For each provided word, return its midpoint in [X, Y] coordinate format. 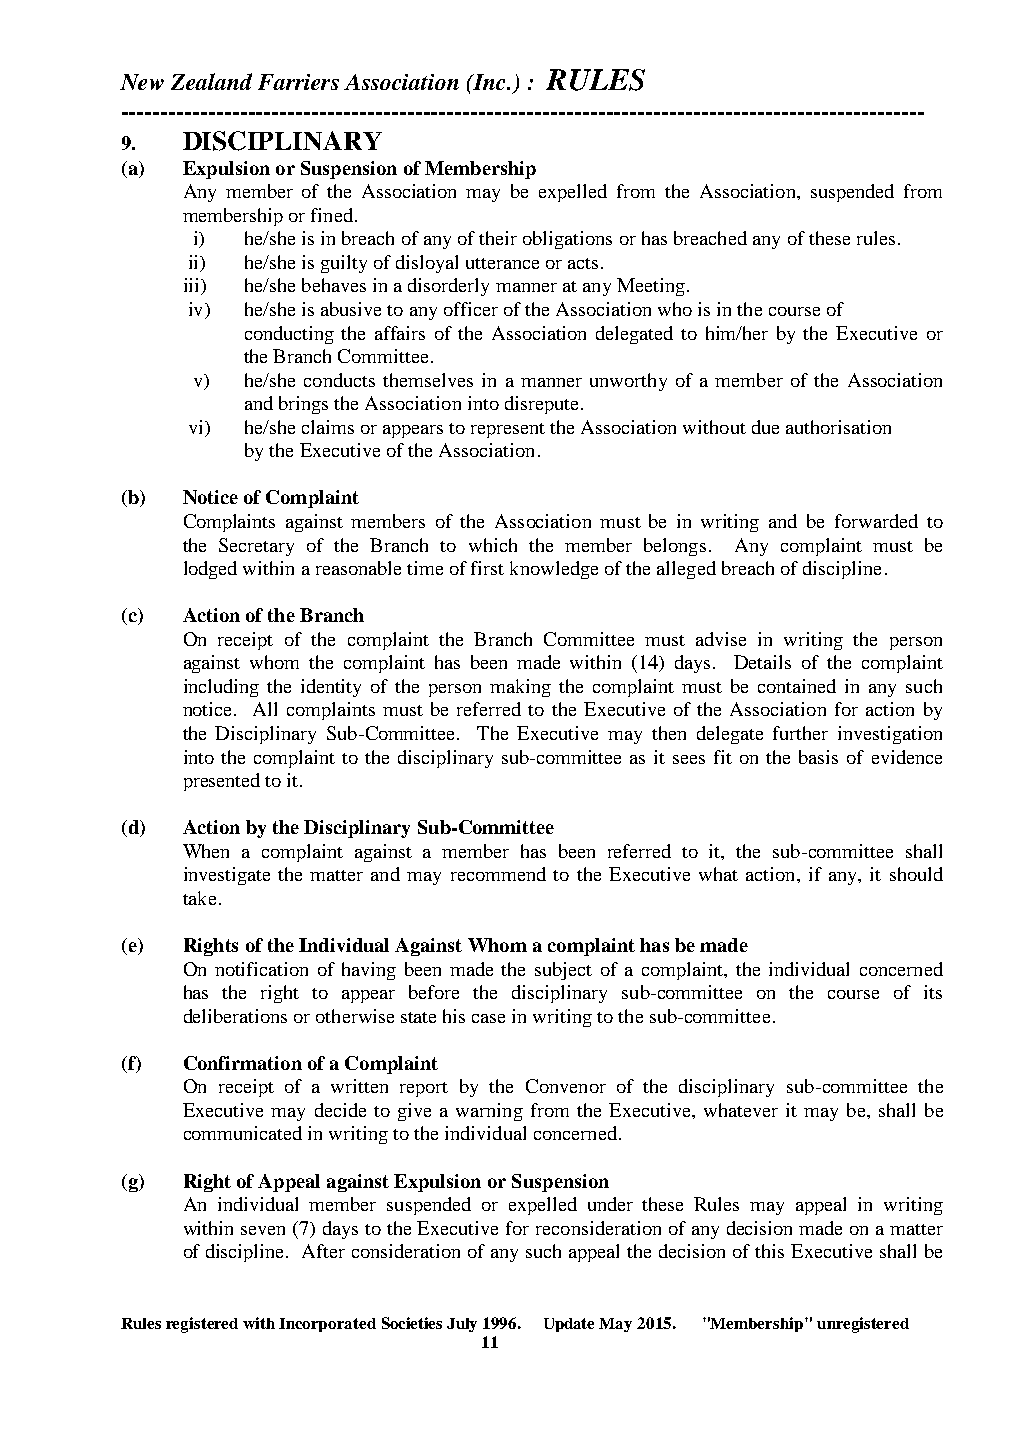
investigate [227, 876]
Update [569, 1325]
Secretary [256, 547]
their [498, 238]
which [493, 545]
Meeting [651, 287]
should [916, 874]
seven [263, 1230]
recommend [498, 874]
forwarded [876, 521]
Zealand [211, 81]
